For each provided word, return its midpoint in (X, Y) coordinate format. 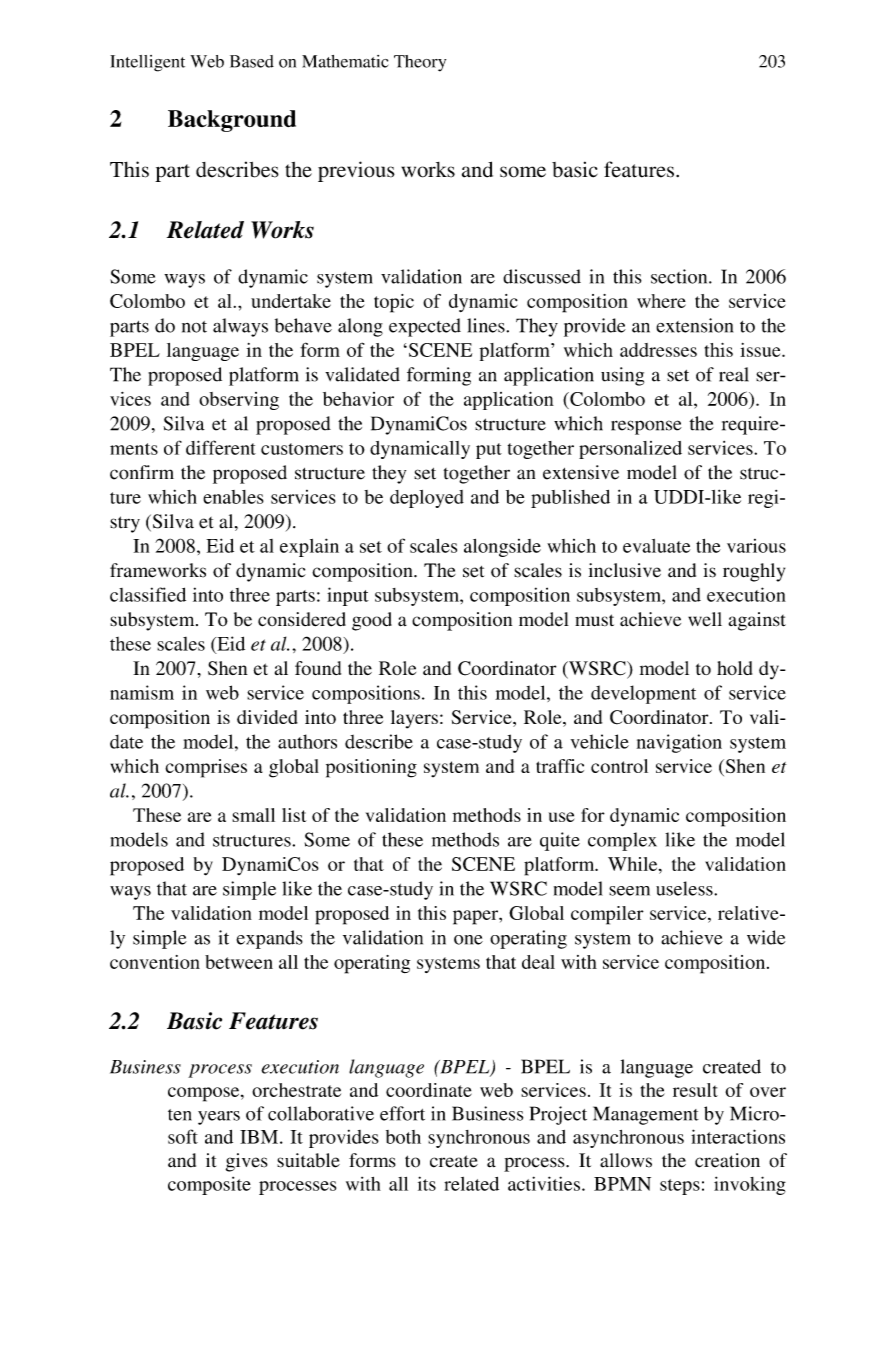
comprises (206, 768)
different (221, 447)
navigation (679, 743)
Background (232, 121)
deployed (427, 499)
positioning (371, 768)
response (646, 427)
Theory (420, 63)
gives (247, 1162)
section (680, 276)
